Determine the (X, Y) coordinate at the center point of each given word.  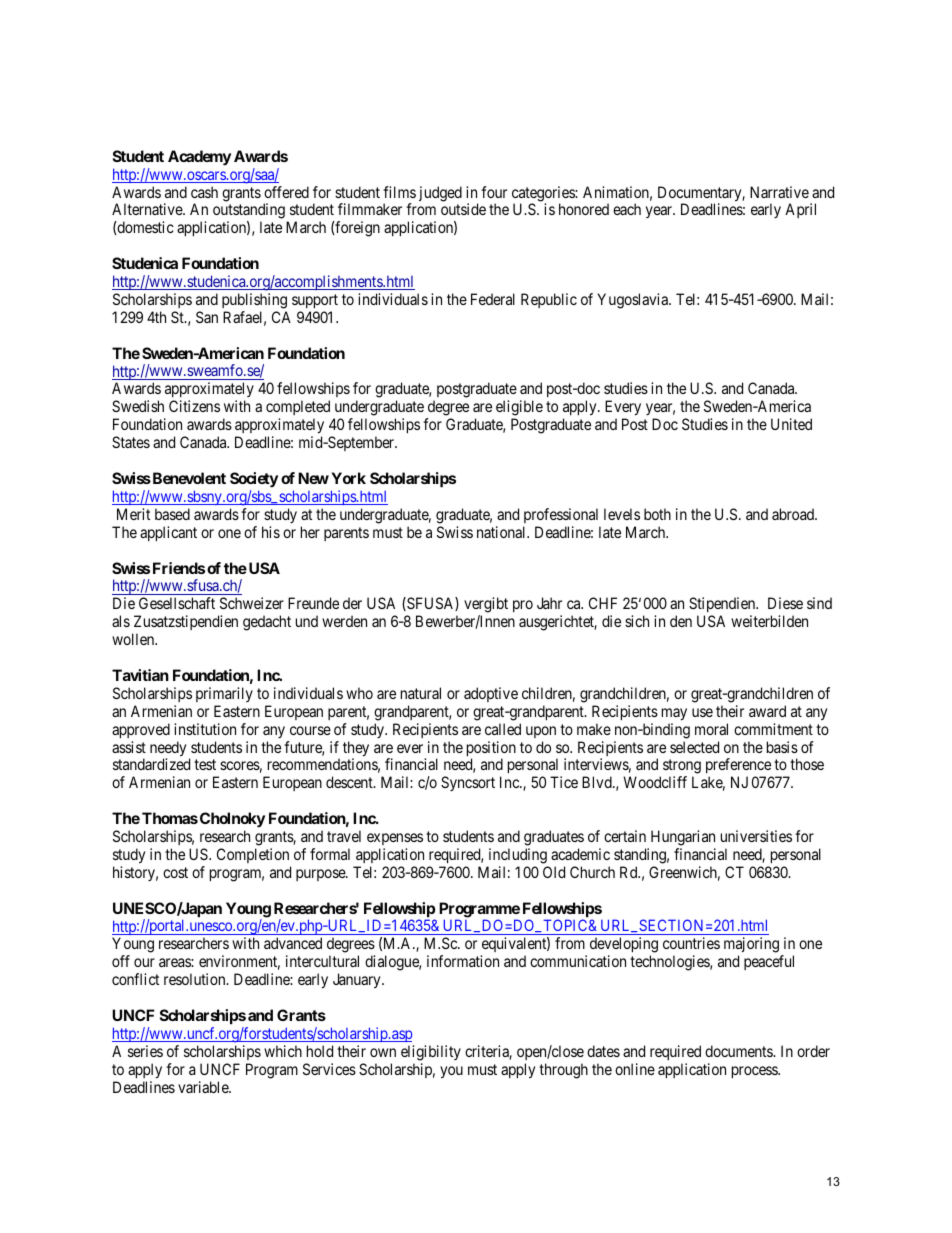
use (702, 712)
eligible (519, 409)
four (494, 192)
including (518, 856)
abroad (794, 514)
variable (204, 1087)
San (207, 317)
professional (561, 515)
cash (204, 192)
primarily (224, 694)
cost (175, 872)
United (791, 424)
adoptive (491, 694)
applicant (168, 533)
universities (756, 836)
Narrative (779, 192)
